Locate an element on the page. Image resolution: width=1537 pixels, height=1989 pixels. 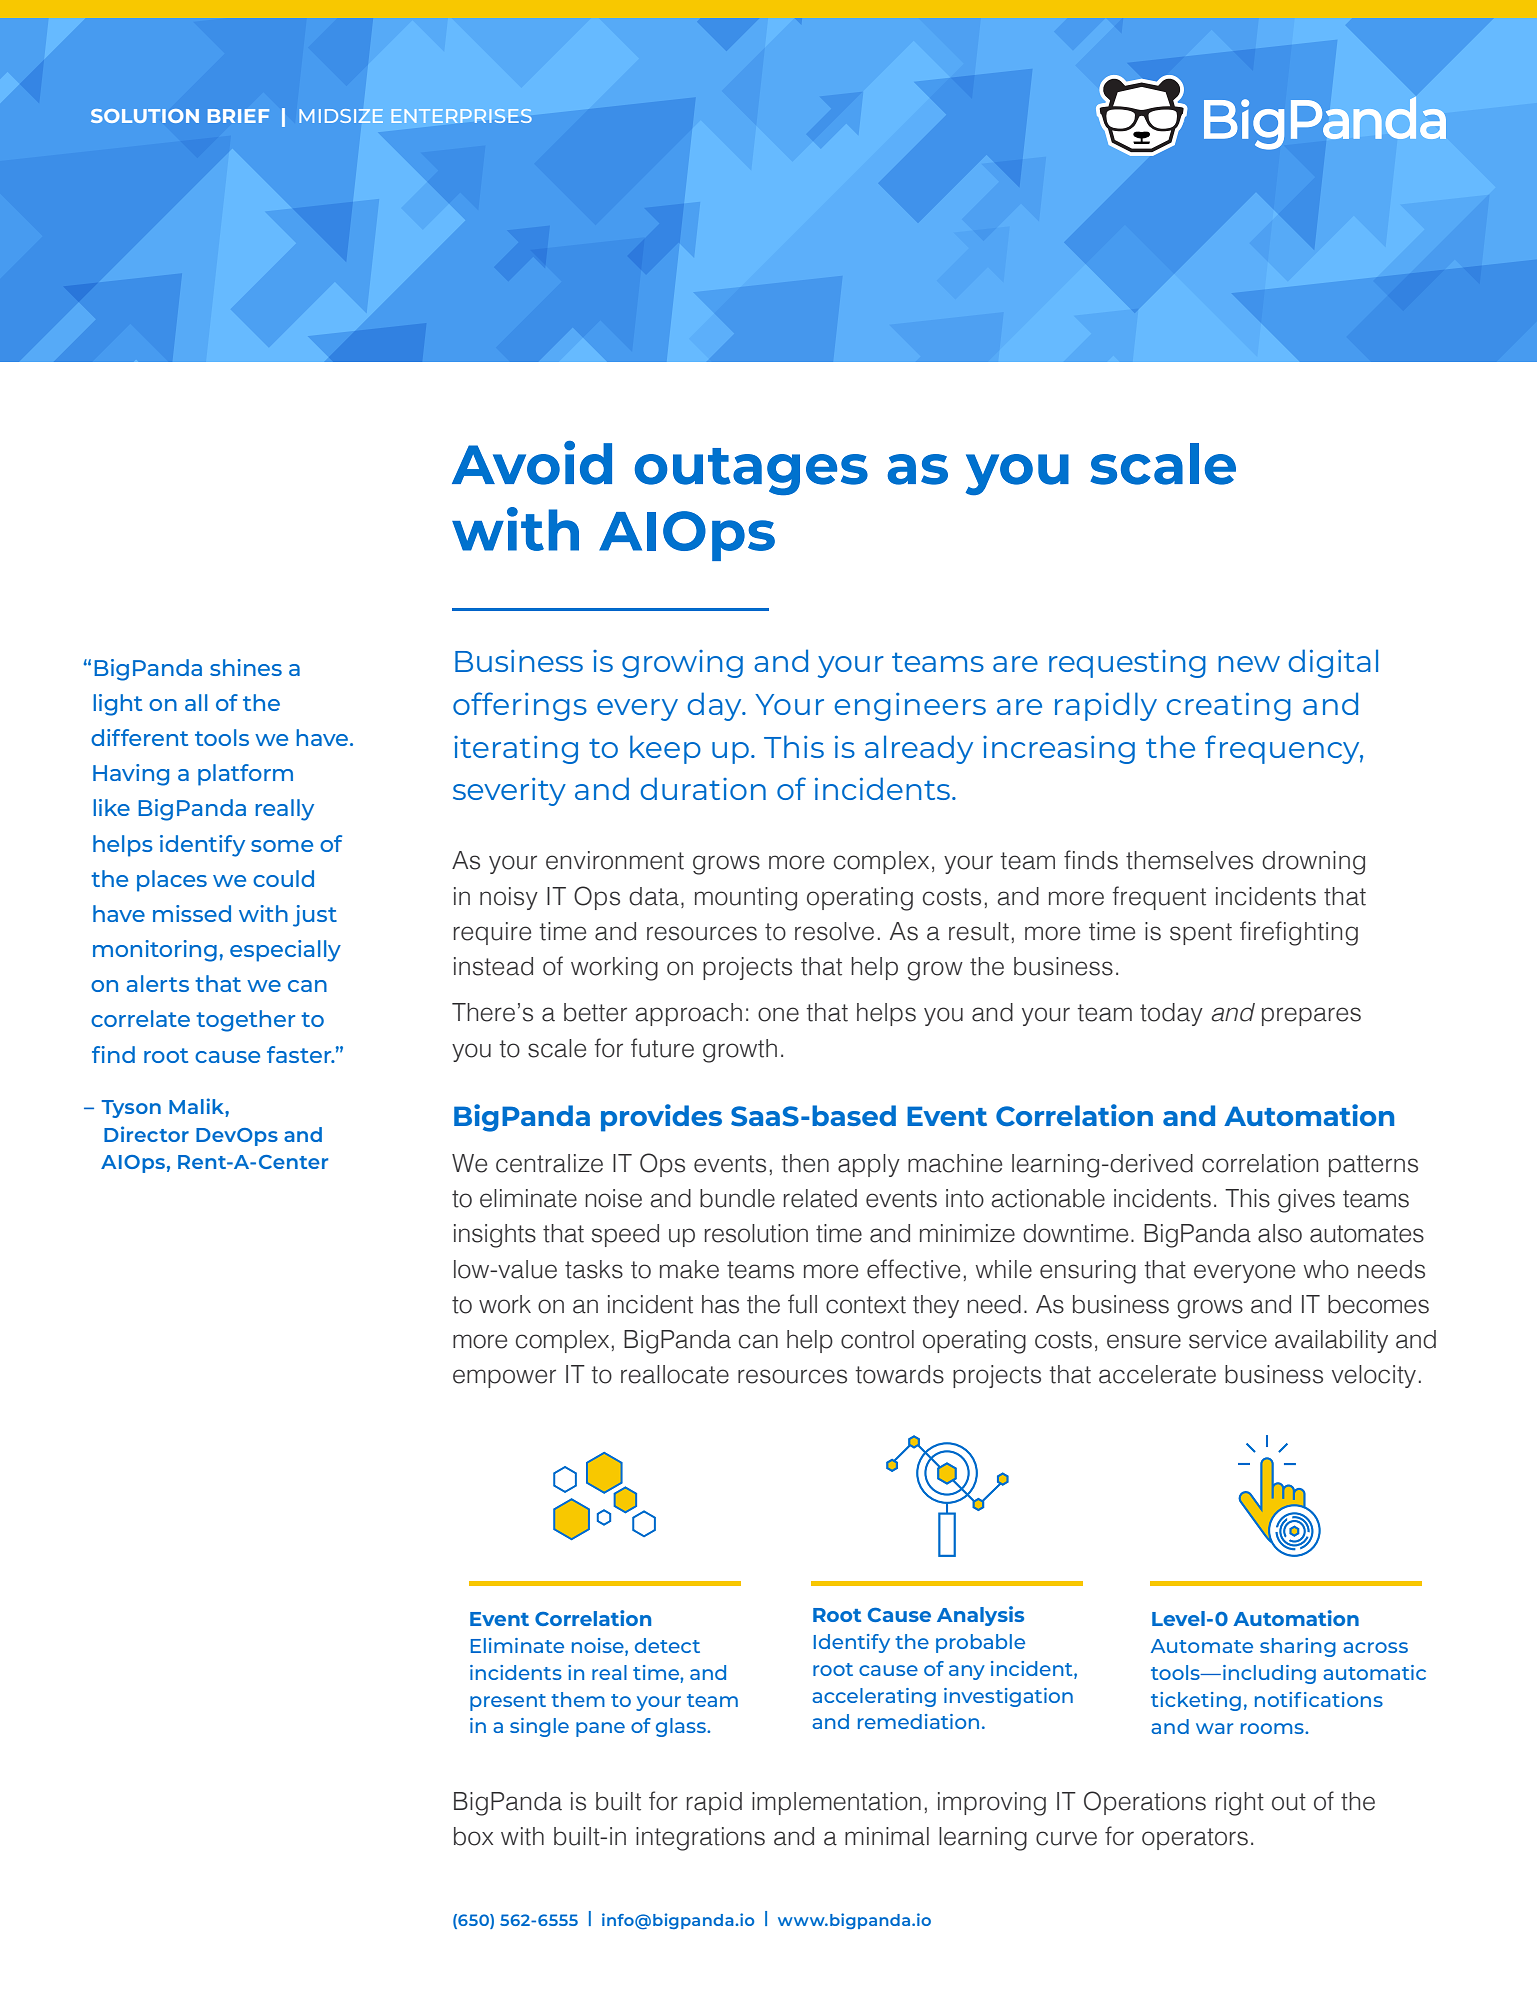
ENTERPRISES is located at coordinates (461, 116).
